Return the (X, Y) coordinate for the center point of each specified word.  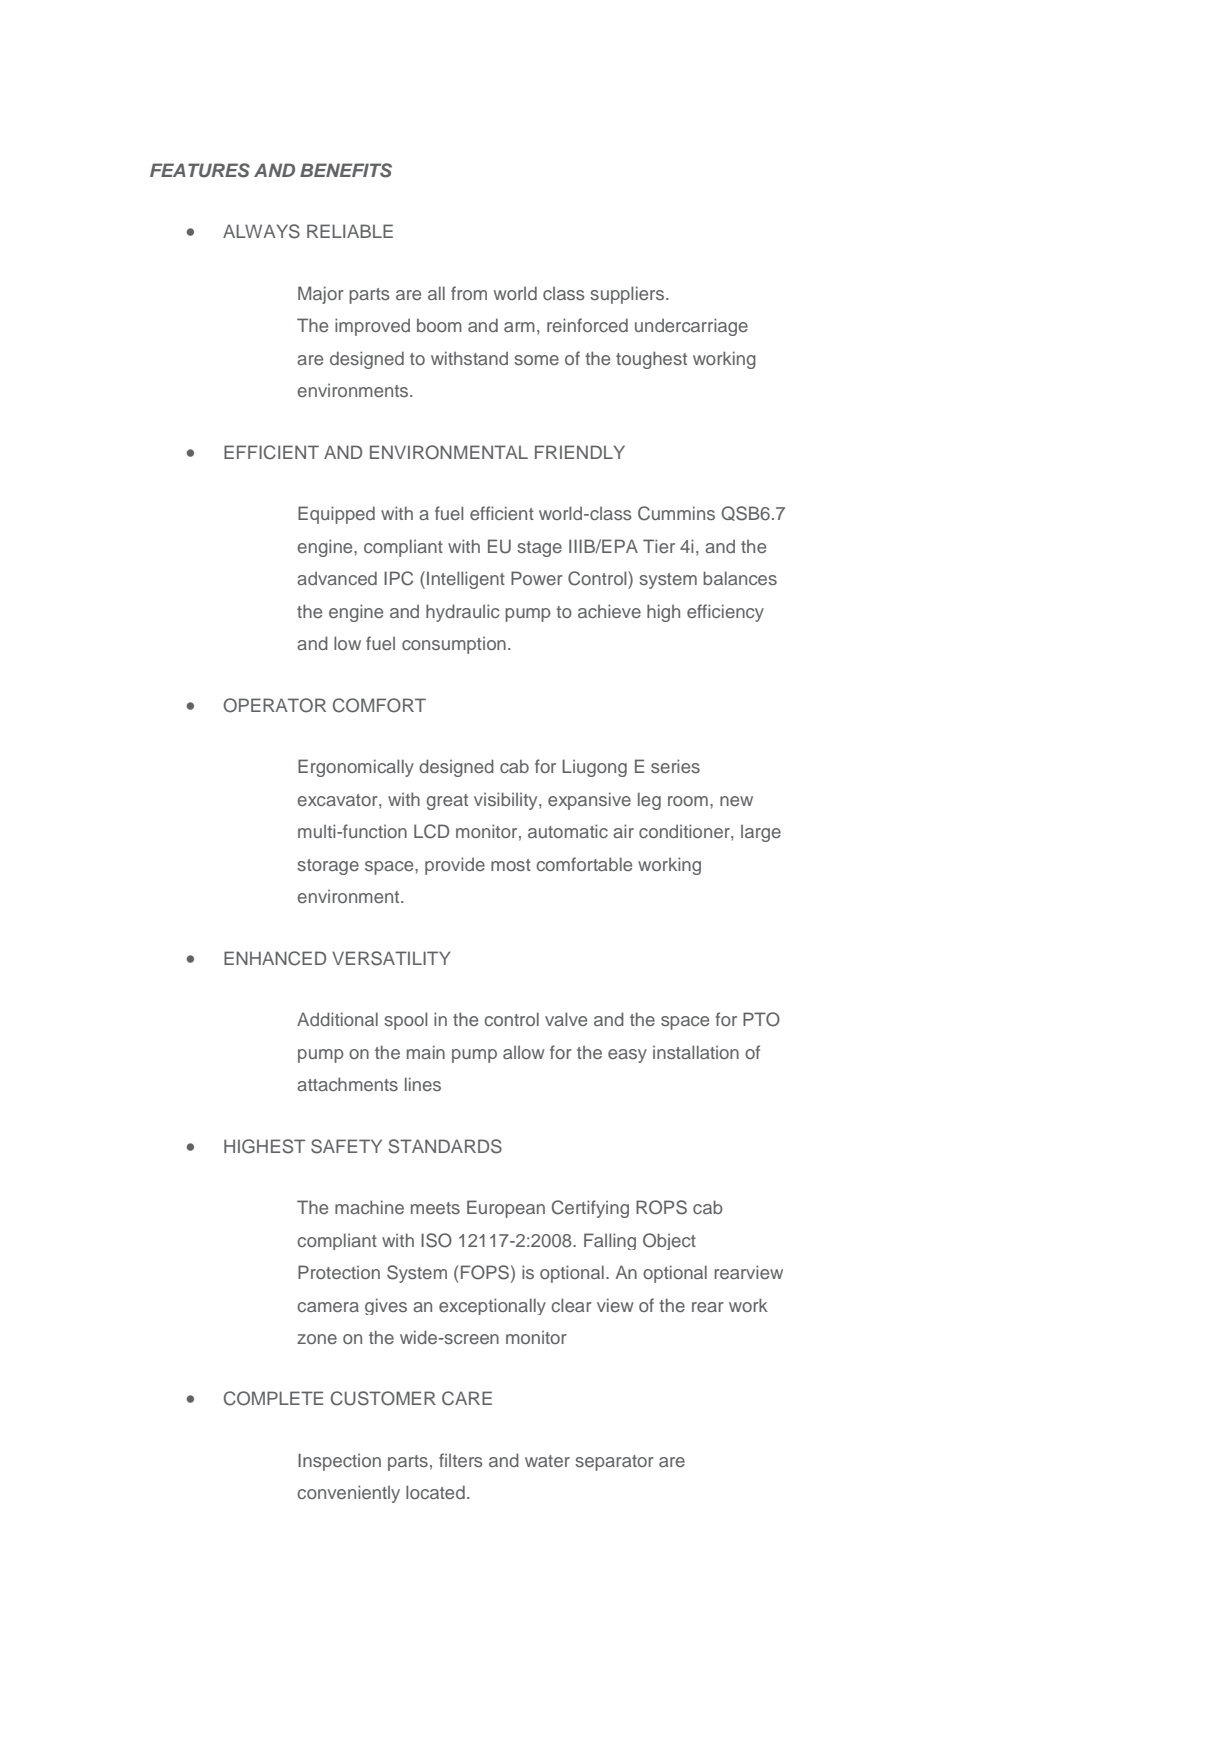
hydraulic (463, 613)
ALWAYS (261, 231)
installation (696, 1052)
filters (461, 1460)
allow (524, 1052)
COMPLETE (273, 1398)
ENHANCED (275, 958)
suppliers (627, 295)
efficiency (725, 613)
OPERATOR (274, 705)
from (469, 293)
